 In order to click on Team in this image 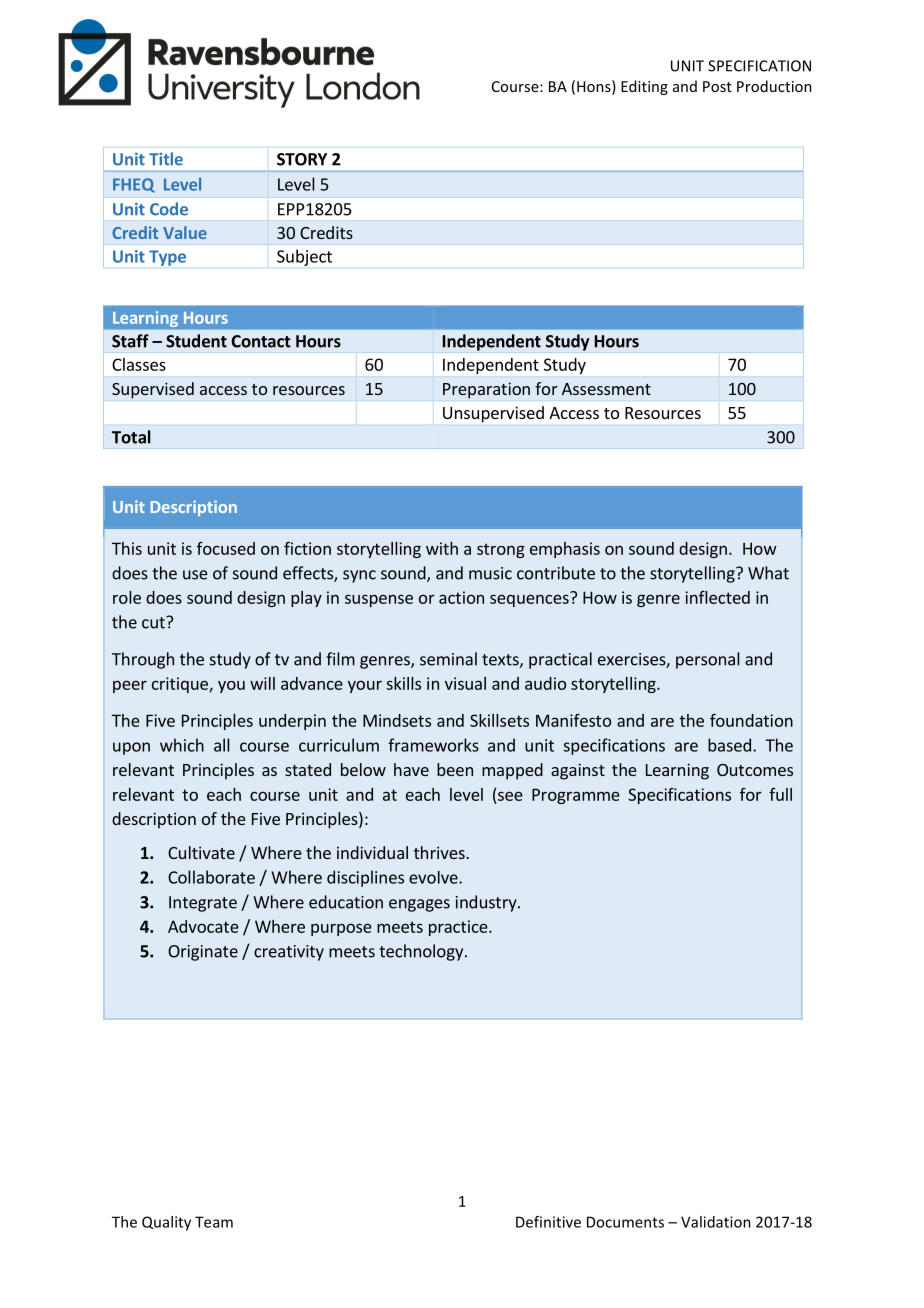, I will do `click(214, 1222)`.
